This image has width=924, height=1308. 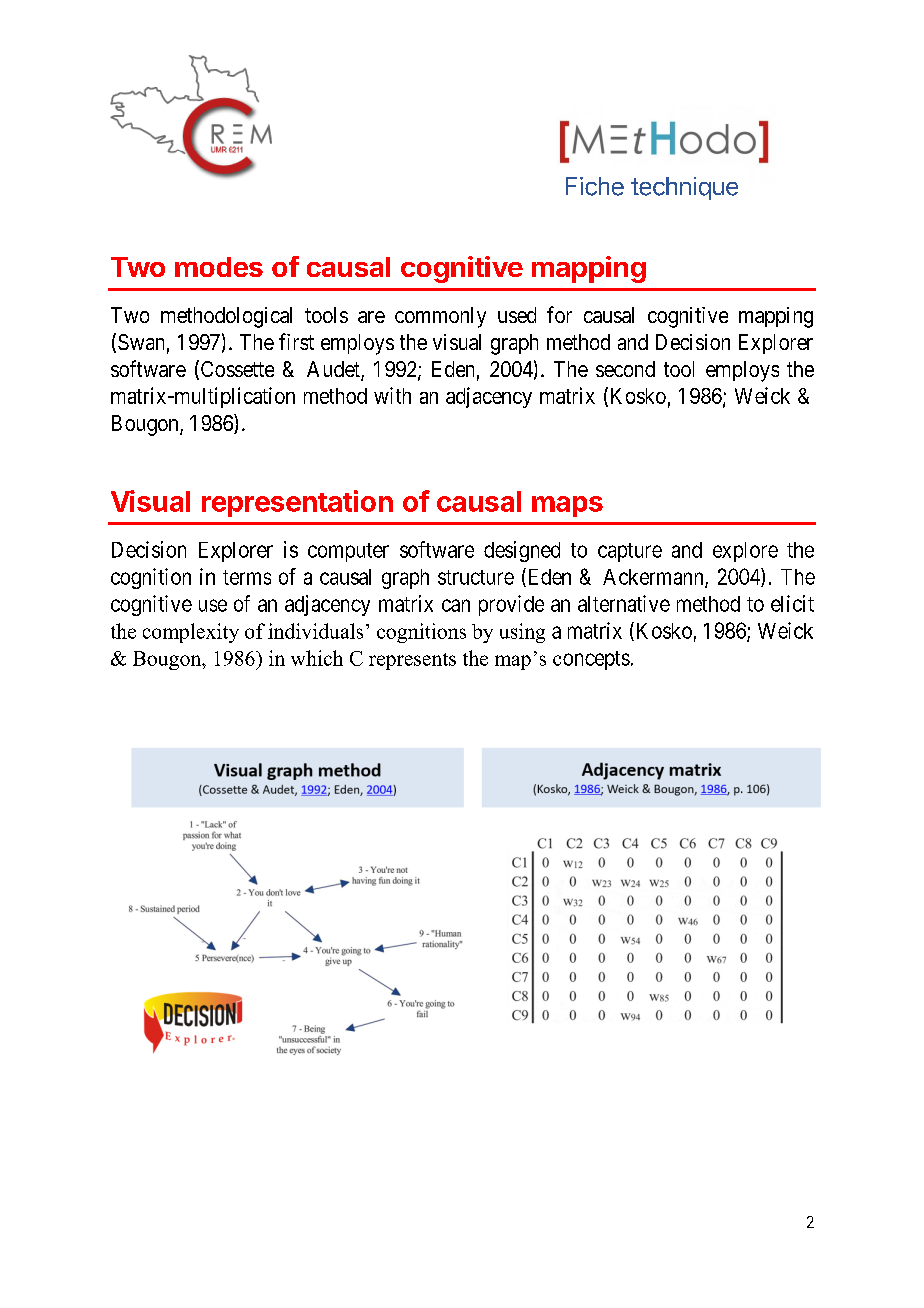 What do you see at coordinates (522, 633) in the image?
I see `using` at bounding box center [522, 633].
